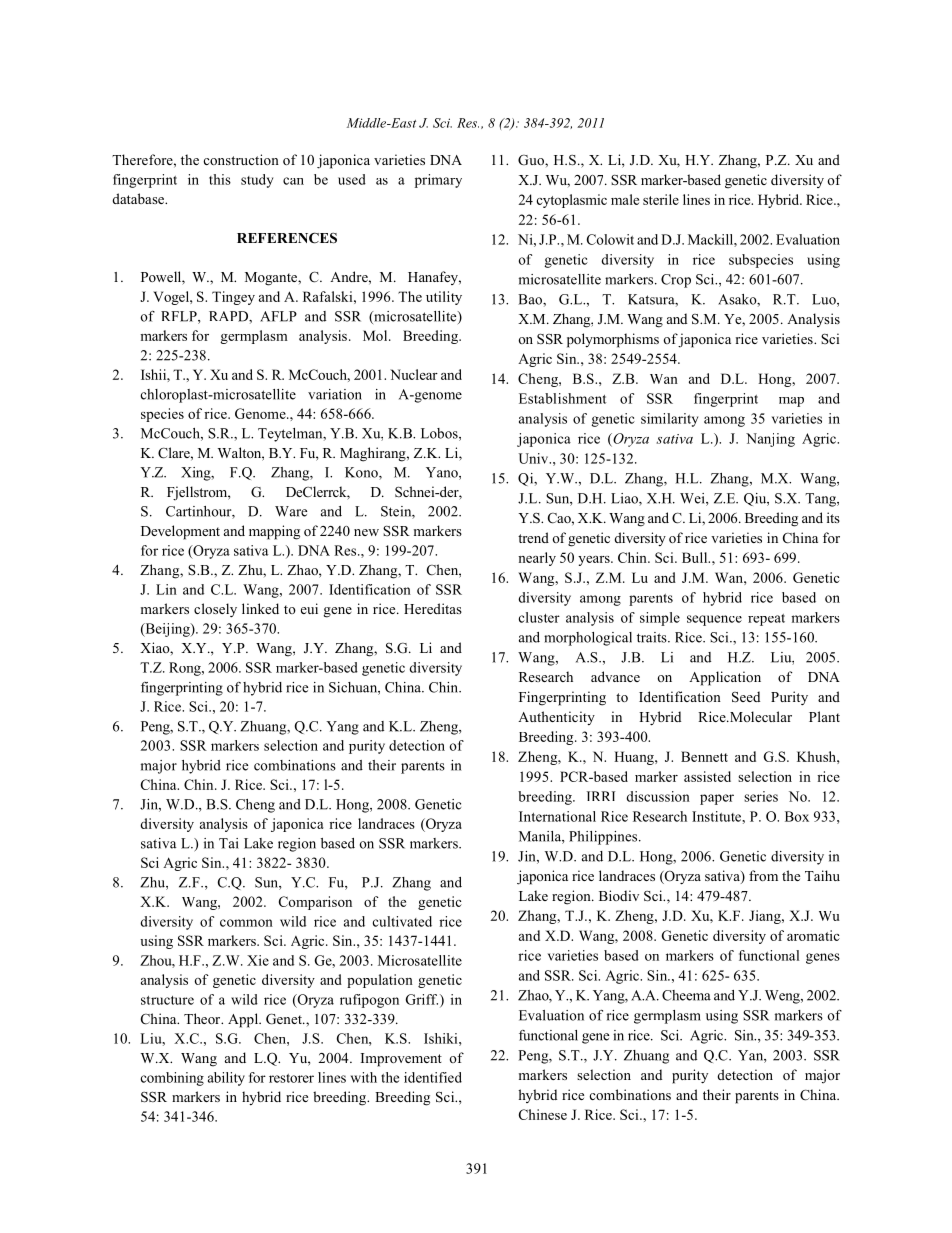  Describe the element at coordinates (535, 458) in the screenshot. I see `Univ` at that location.
